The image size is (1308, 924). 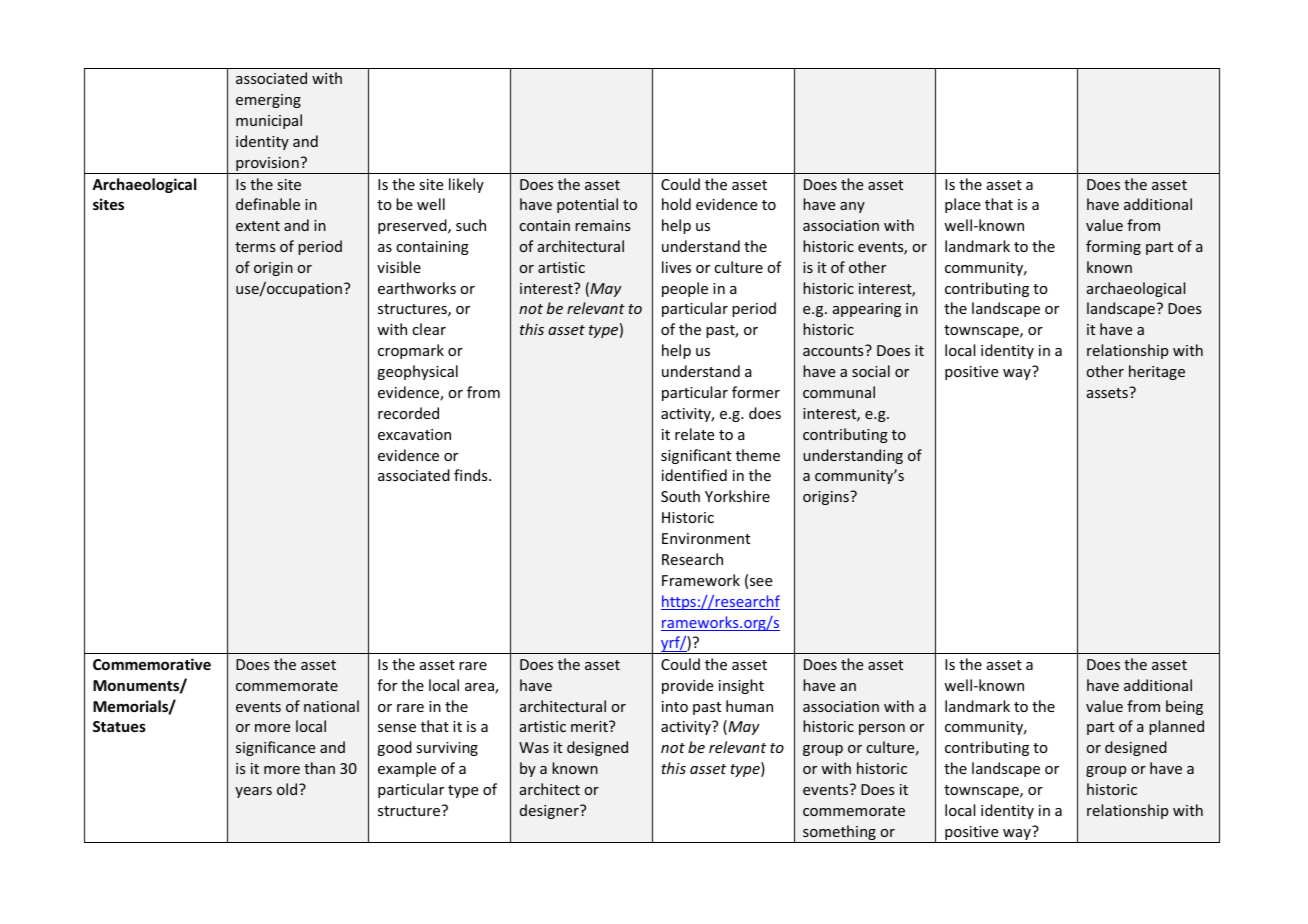 I want to click on years, so click(x=253, y=792).
